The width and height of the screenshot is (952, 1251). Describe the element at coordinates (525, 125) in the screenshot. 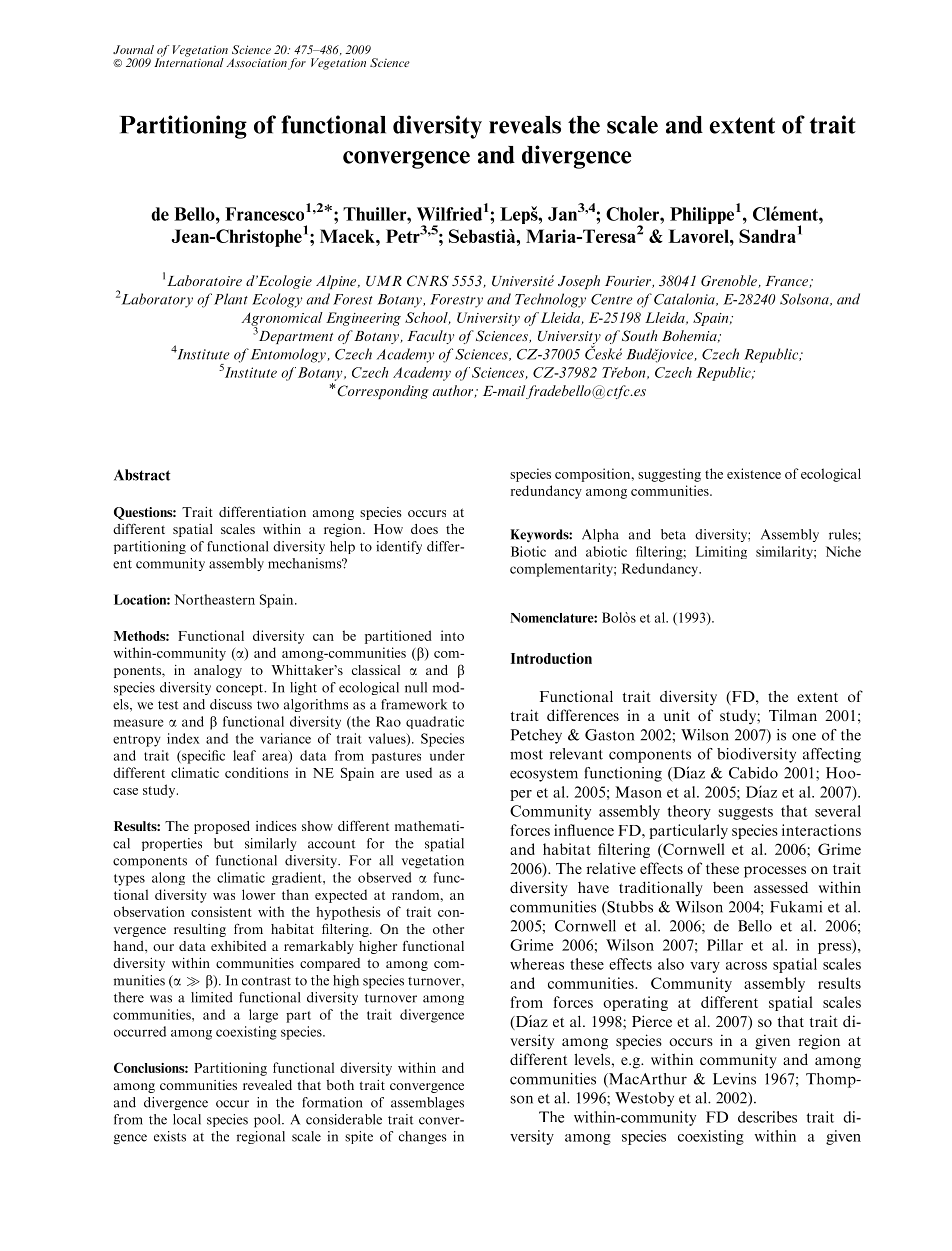

I see `reveals` at that location.
